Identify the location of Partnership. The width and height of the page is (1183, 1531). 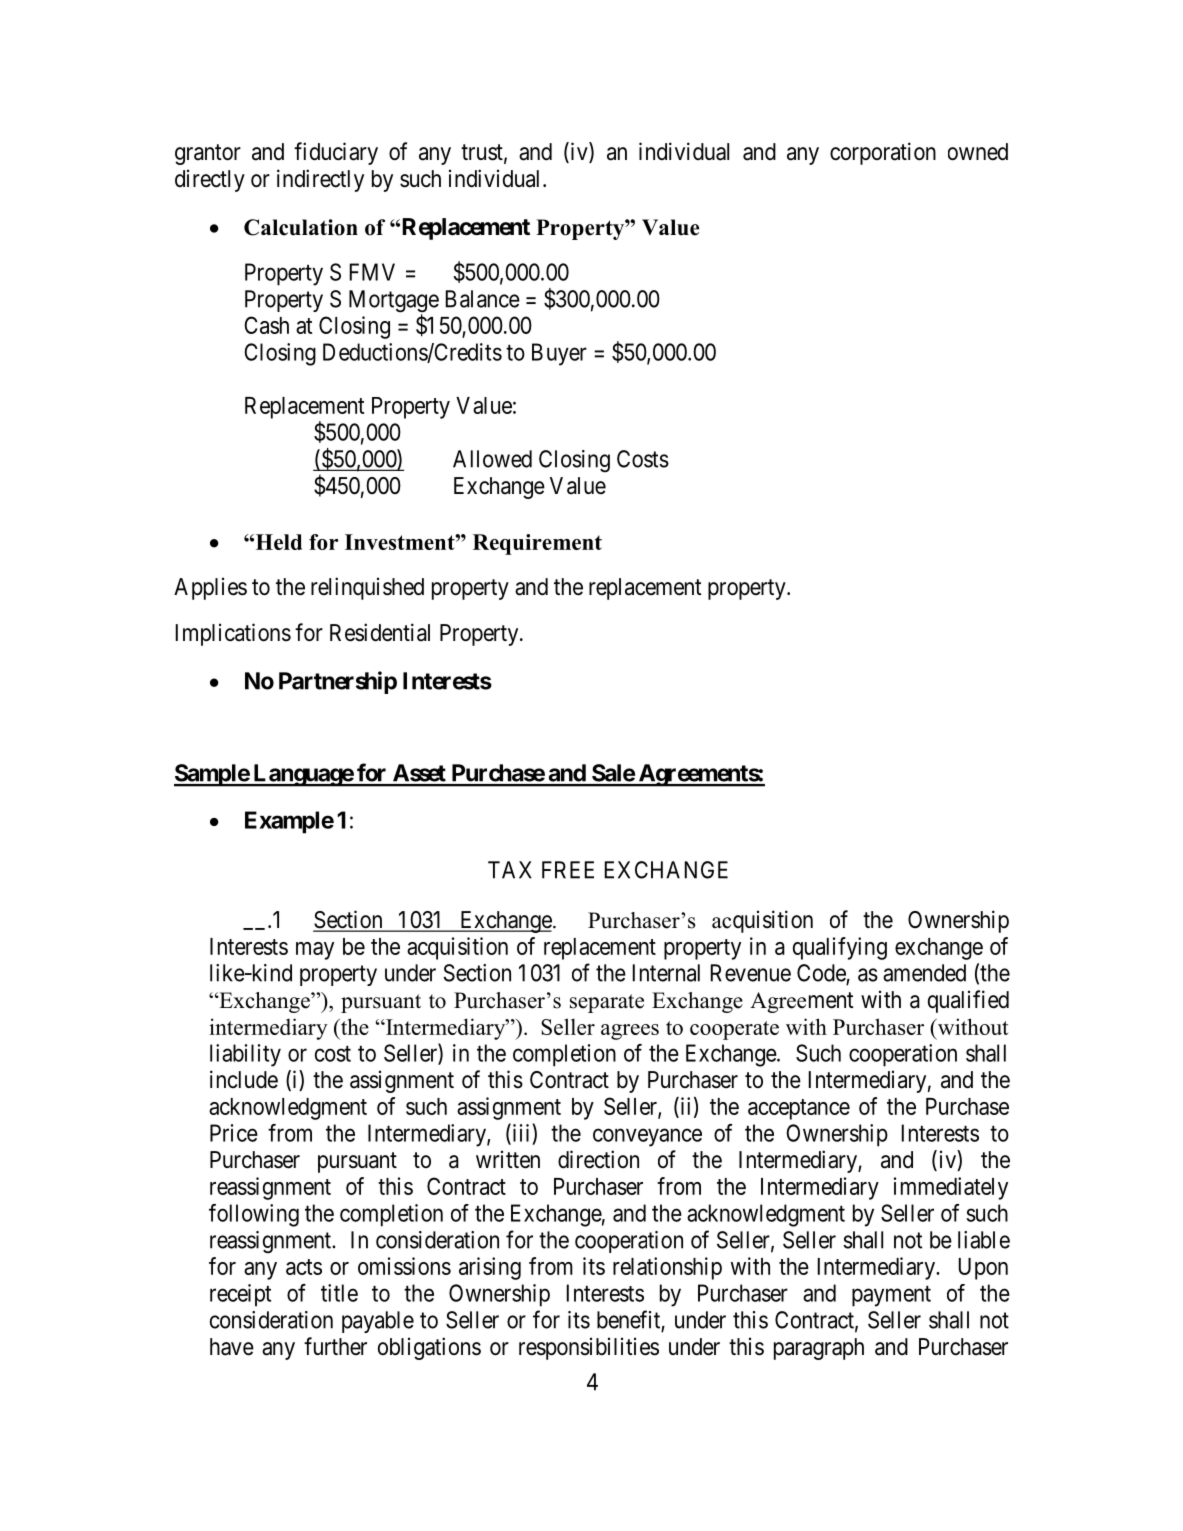
(338, 682).
